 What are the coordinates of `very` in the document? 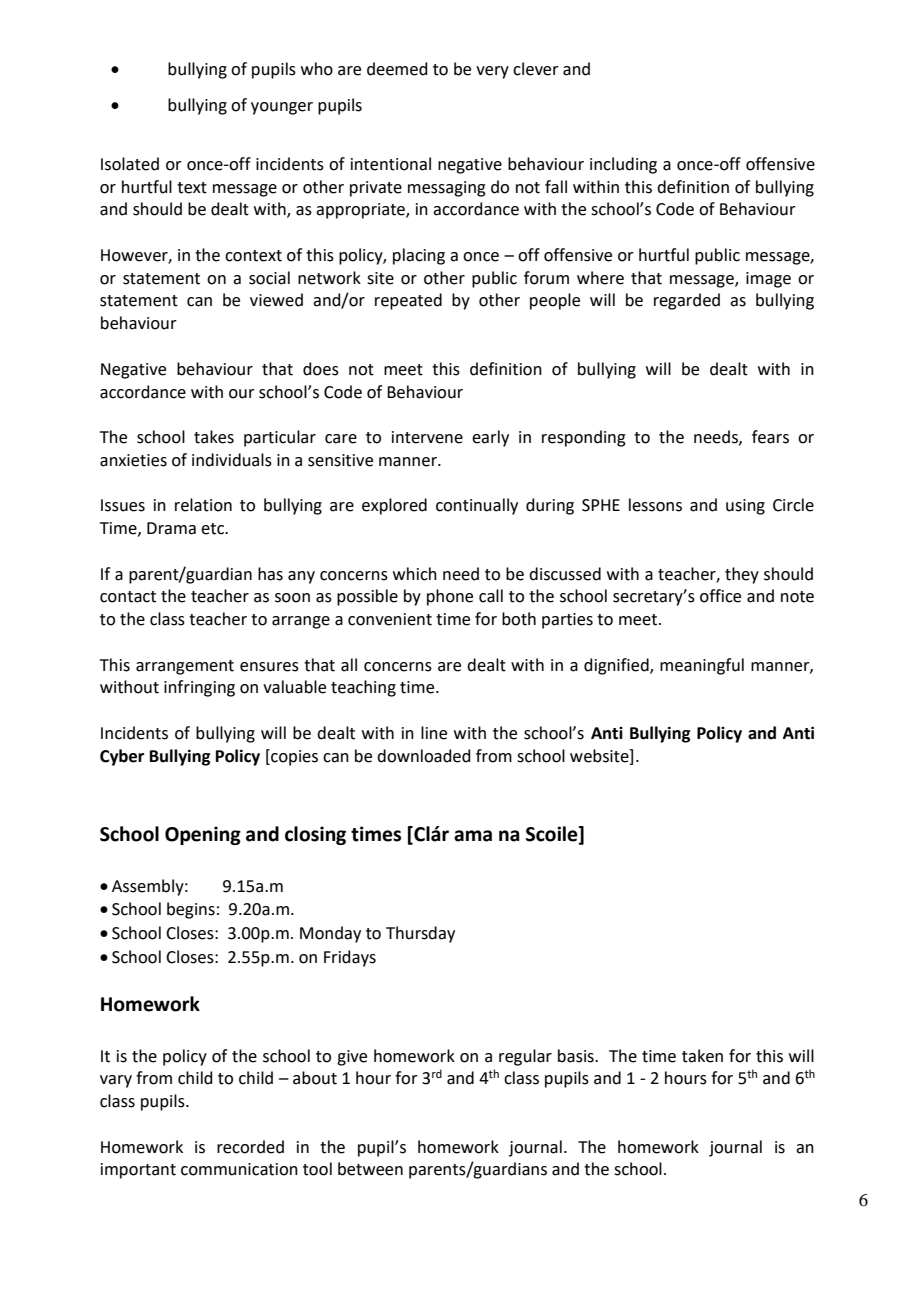 It's located at (492, 72).
